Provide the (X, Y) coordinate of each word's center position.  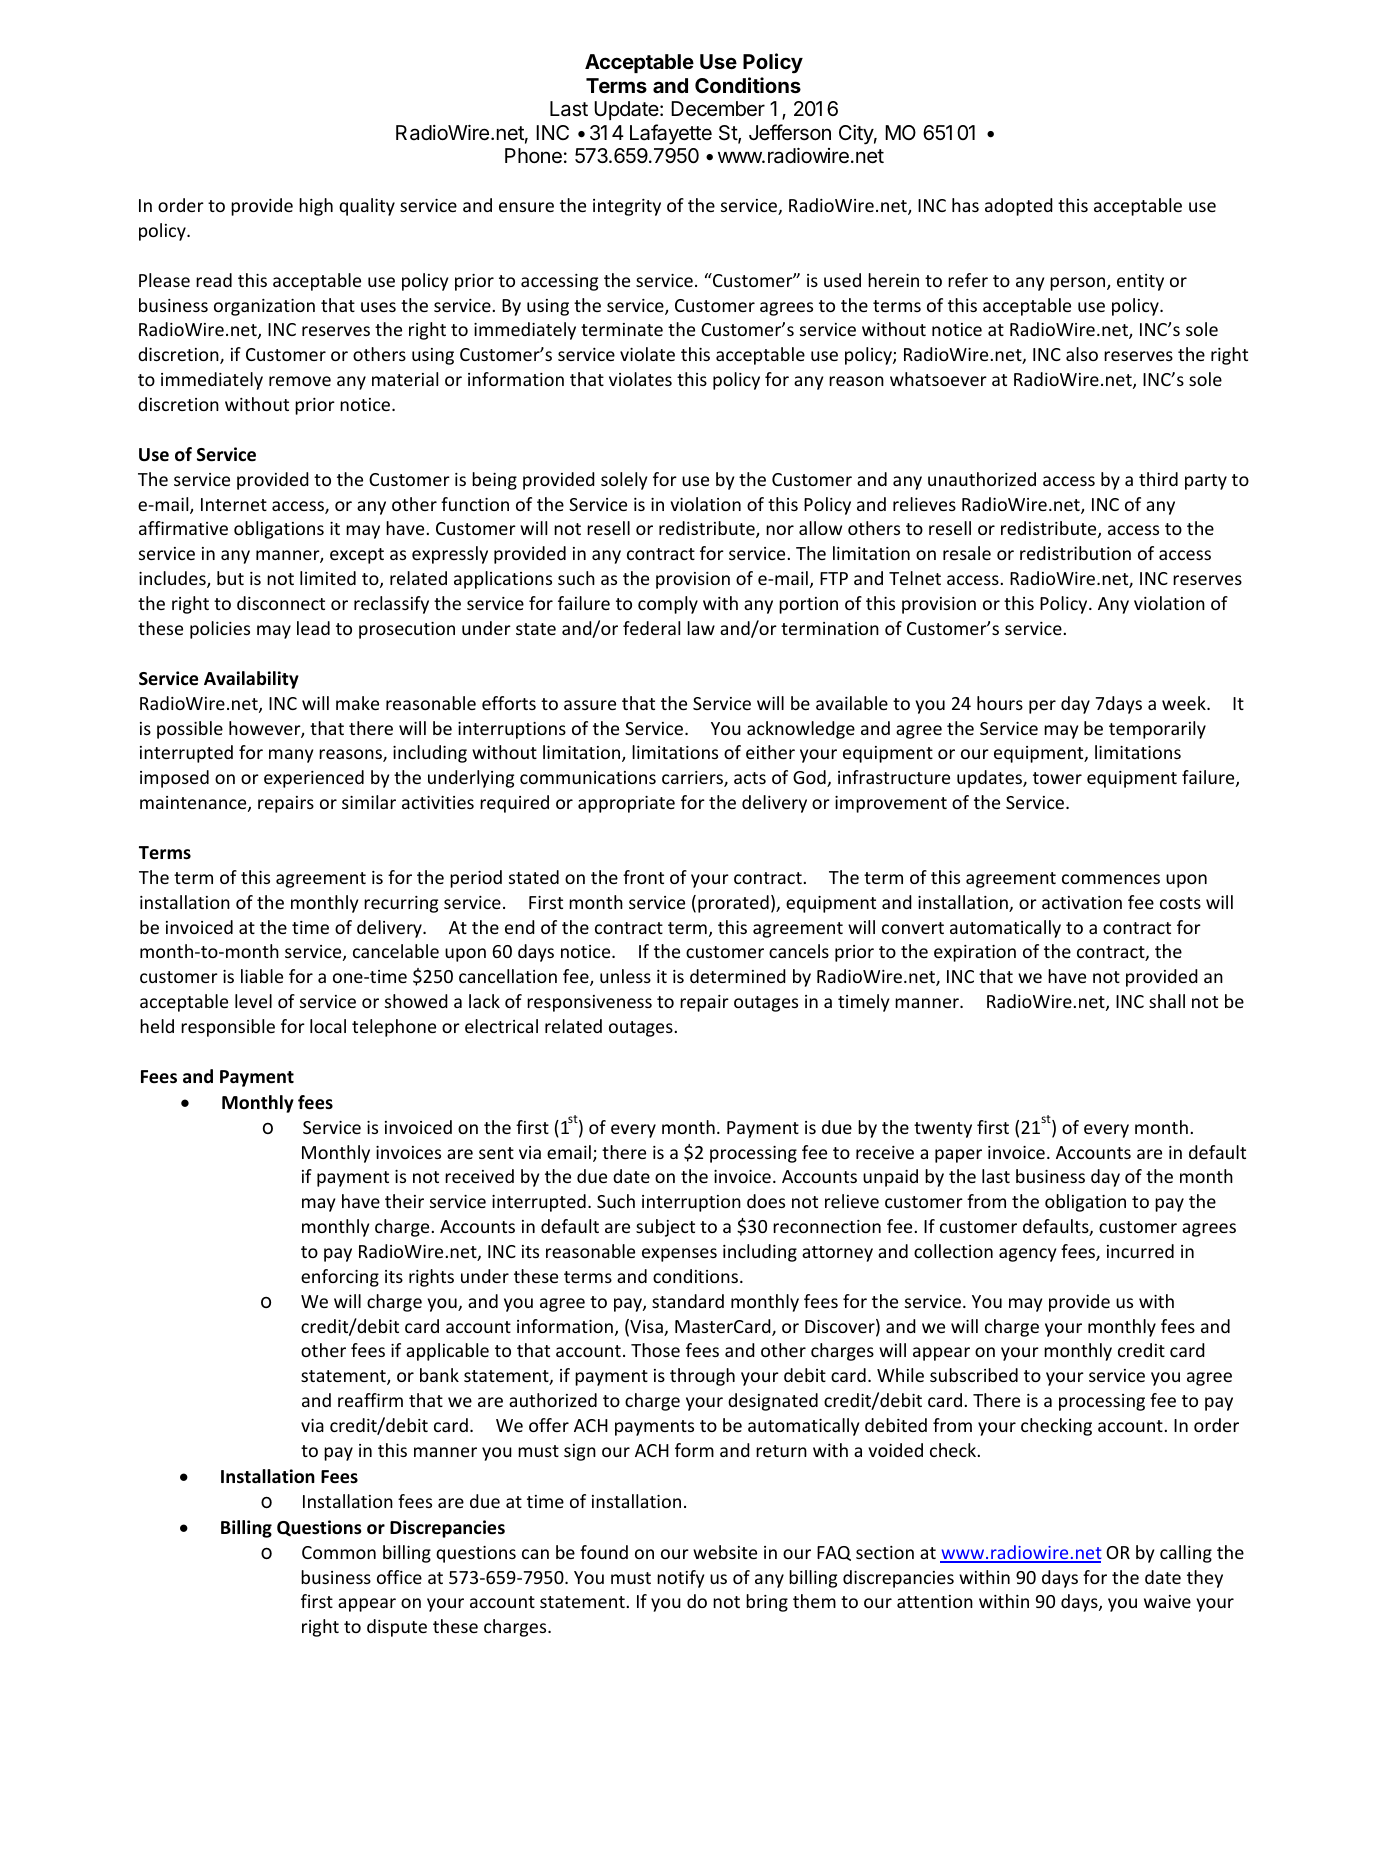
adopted (1019, 207)
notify (680, 1579)
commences (1111, 879)
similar (369, 802)
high (316, 207)
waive (1167, 1601)
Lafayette (671, 134)
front (643, 877)
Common (339, 1552)
